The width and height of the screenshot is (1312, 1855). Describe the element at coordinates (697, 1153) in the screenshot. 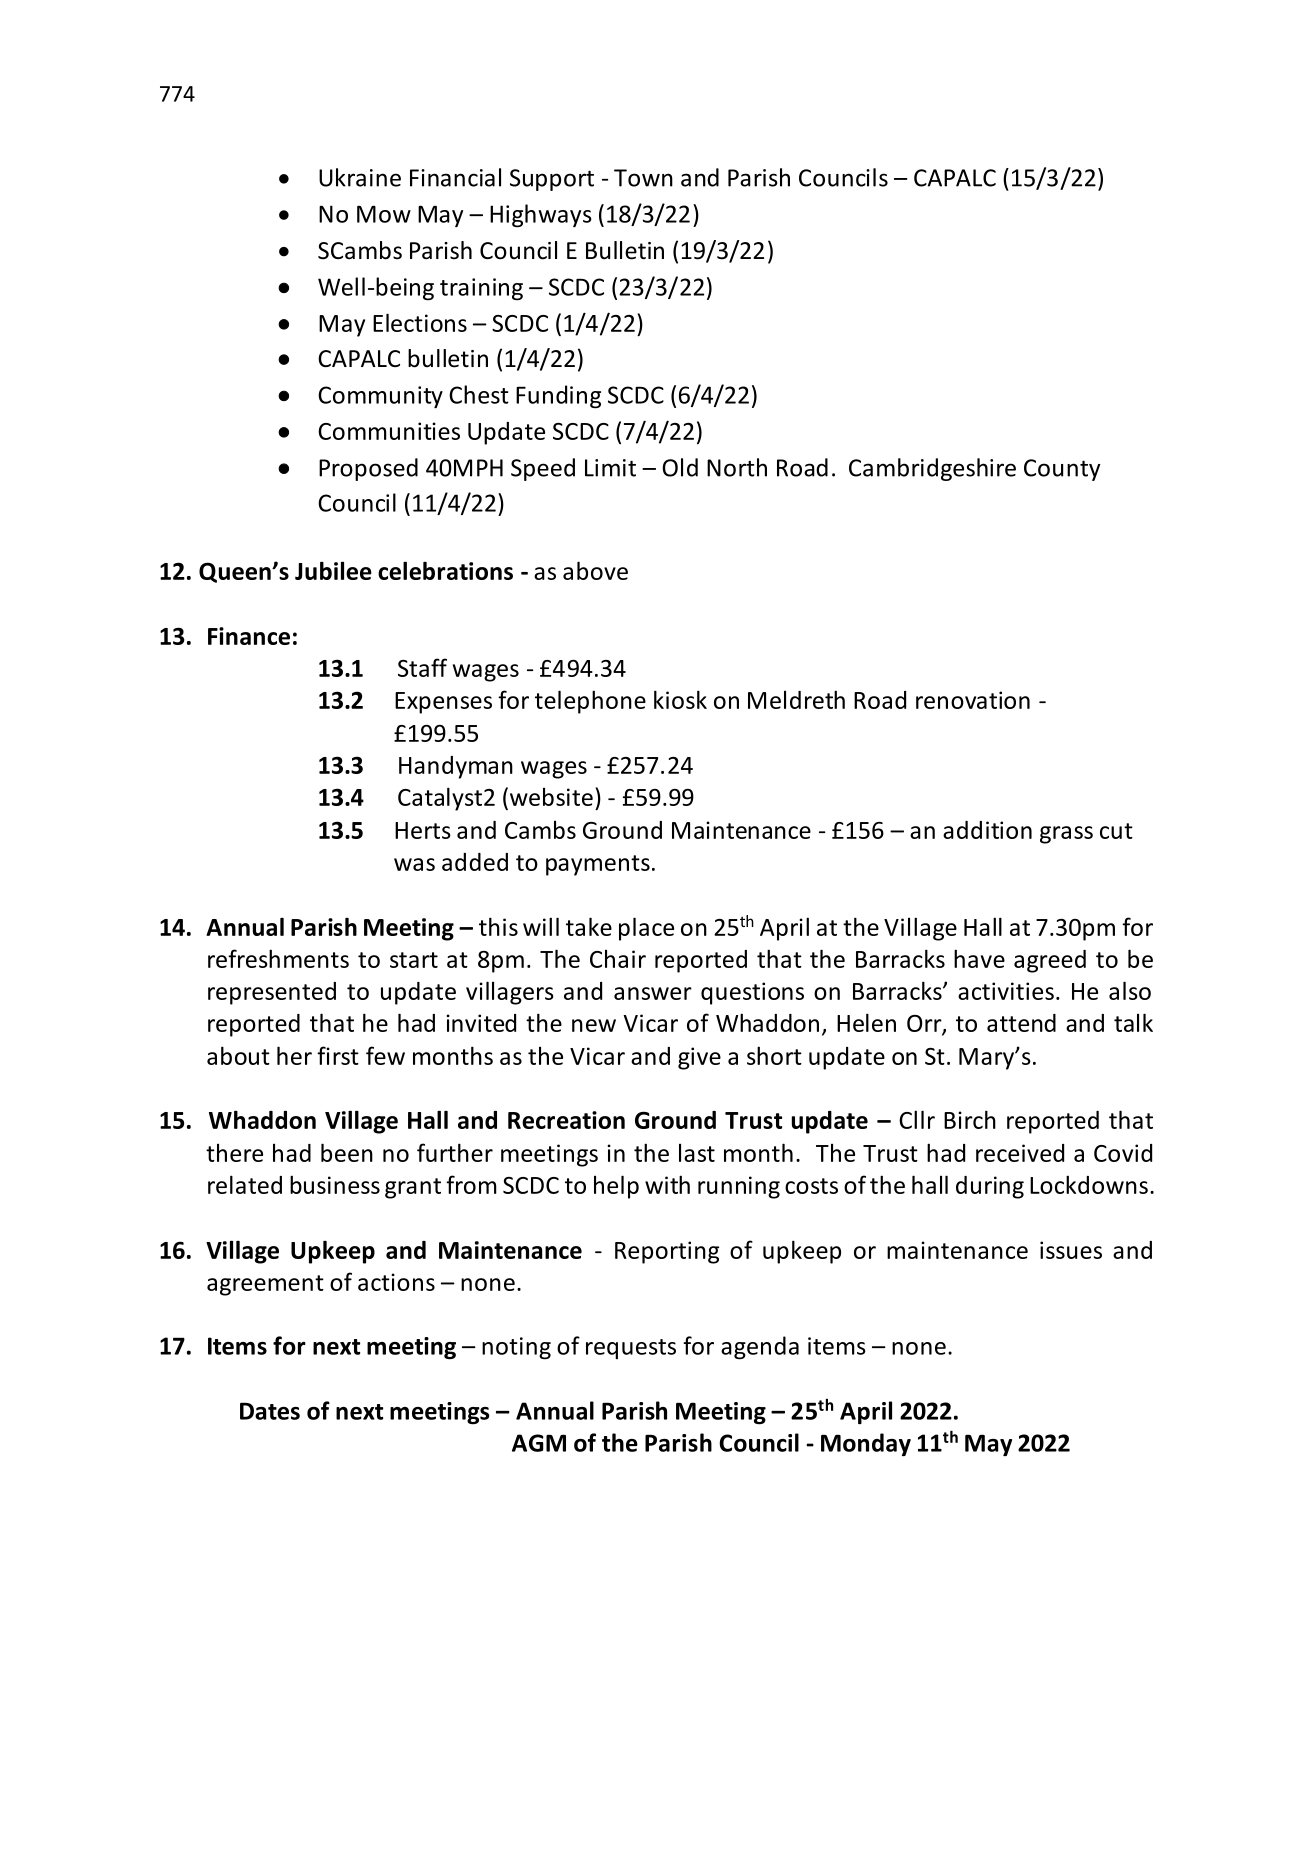

I see `last` at that location.
